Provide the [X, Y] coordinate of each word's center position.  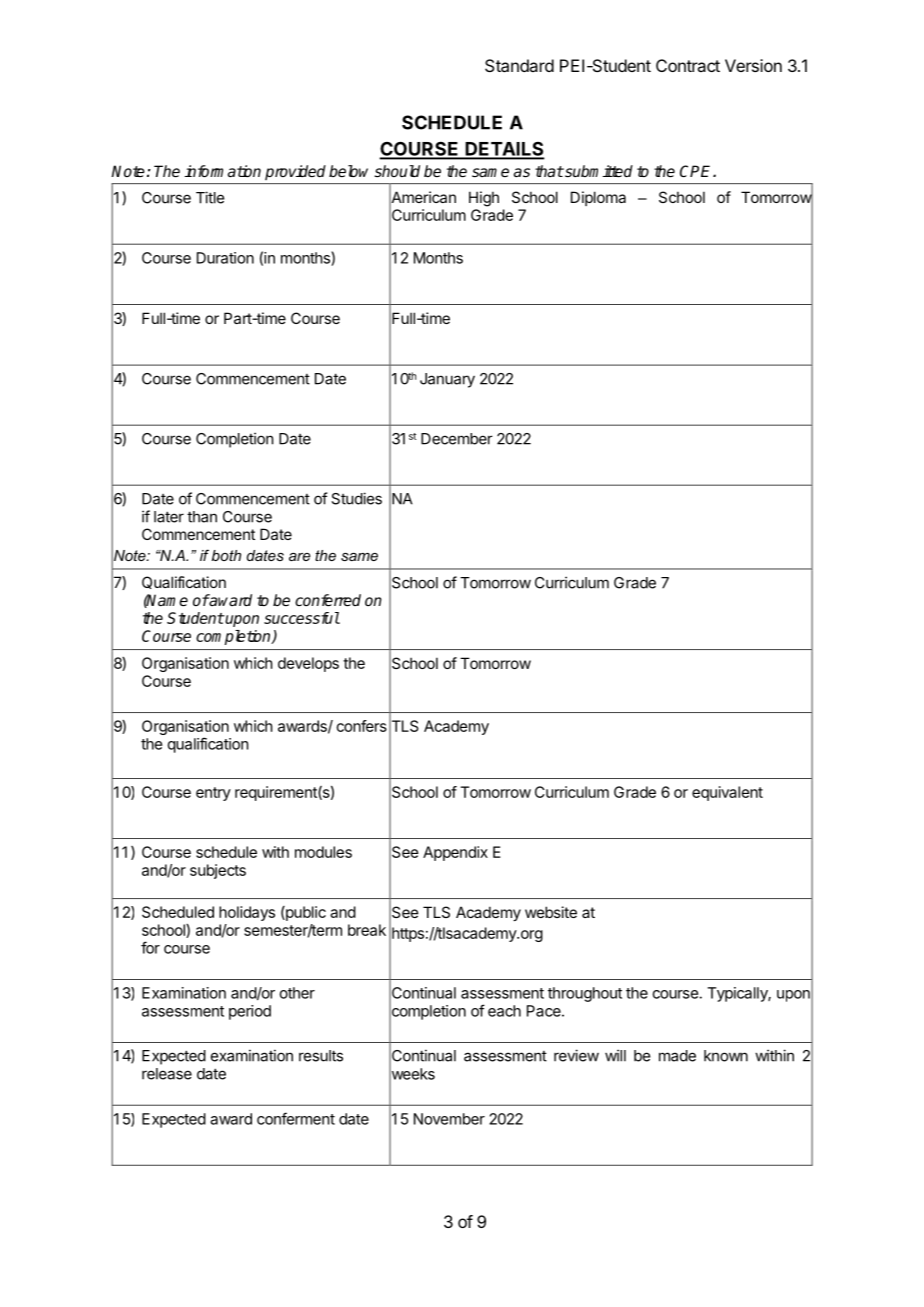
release [167, 1074]
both [226, 555]
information [222, 171]
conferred [328, 600]
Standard [519, 65]
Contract [688, 65]
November [449, 1119]
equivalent [727, 793]
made [677, 1056]
